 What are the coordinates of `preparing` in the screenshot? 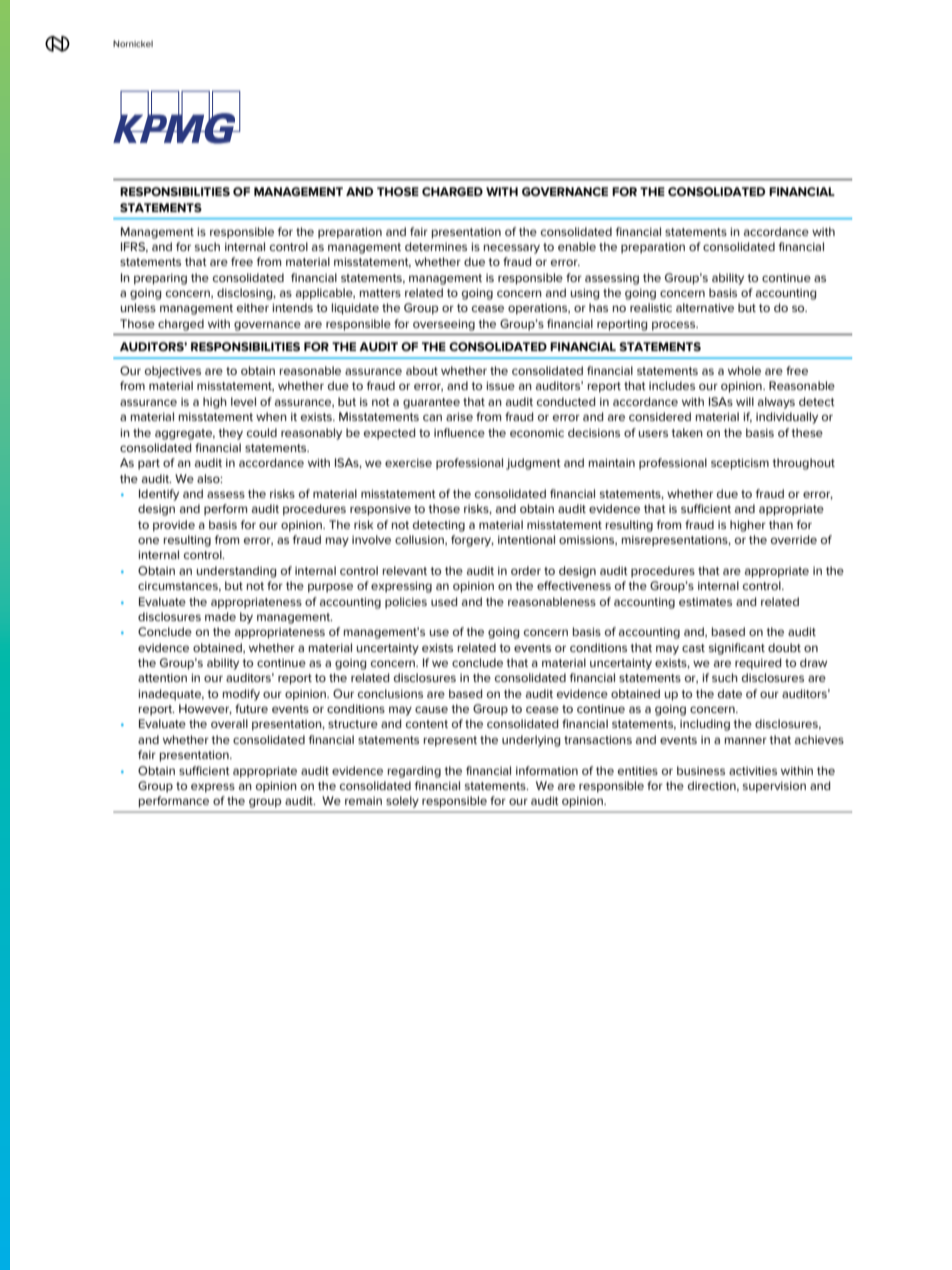 It's located at (160, 279).
